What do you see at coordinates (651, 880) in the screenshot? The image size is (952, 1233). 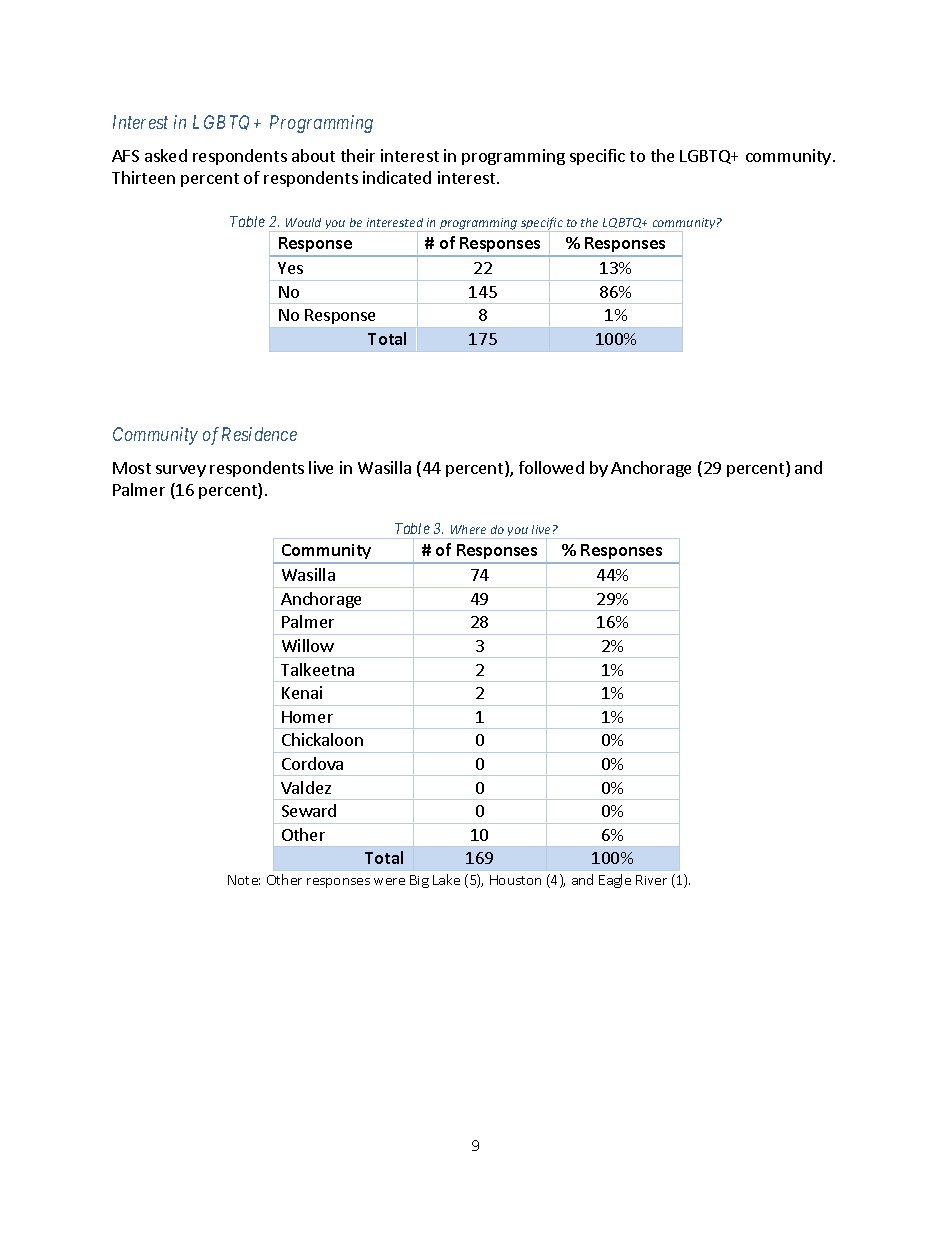 I see `River` at bounding box center [651, 880].
